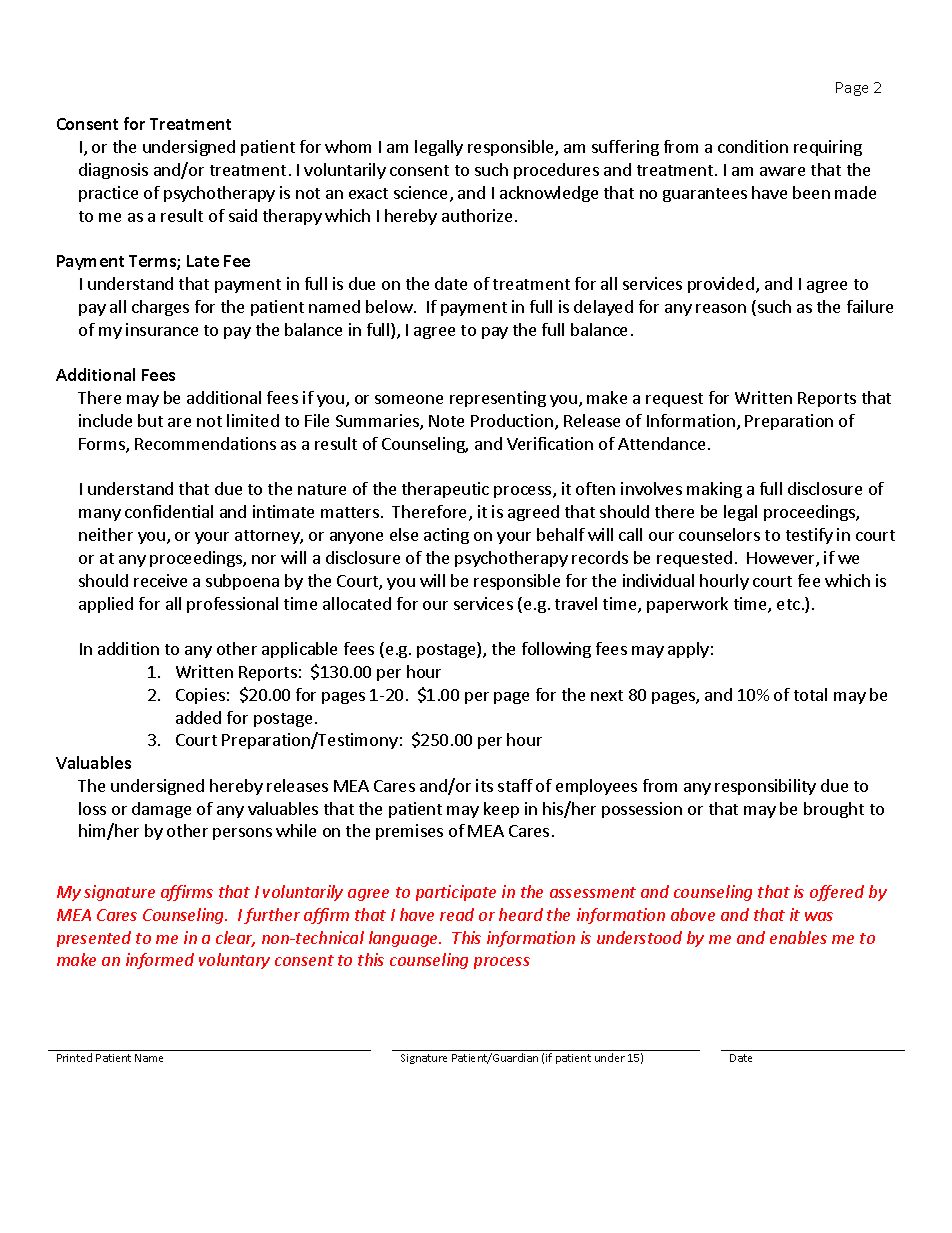 Image resolution: width=952 pixels, height=1233 pixels. Describe the element at coordinates (74, 1057) in the document. I see `Printed` at that location.
